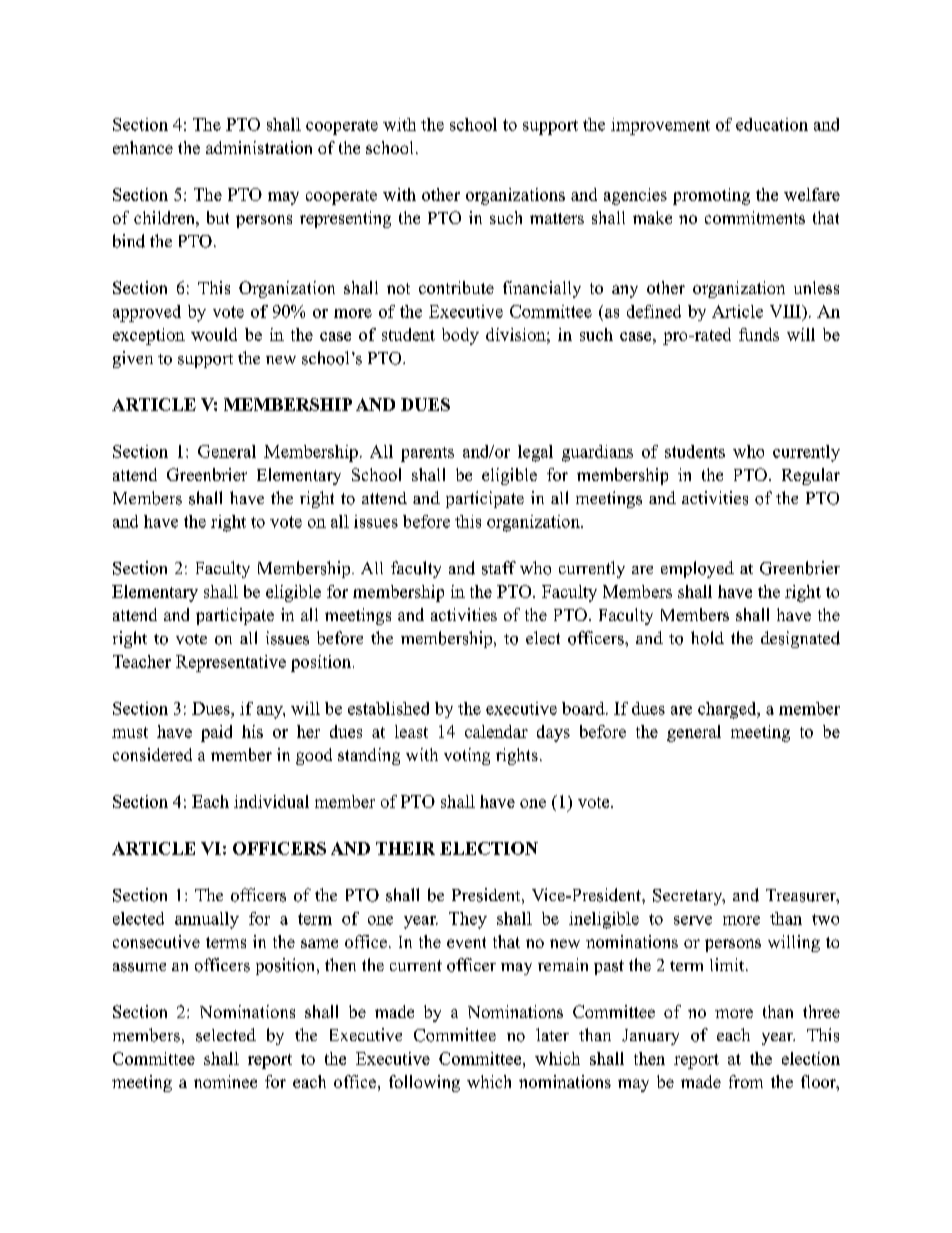 The height and width of the screenshot is (1233, 952). I want to click on education, so click(772, 124).
